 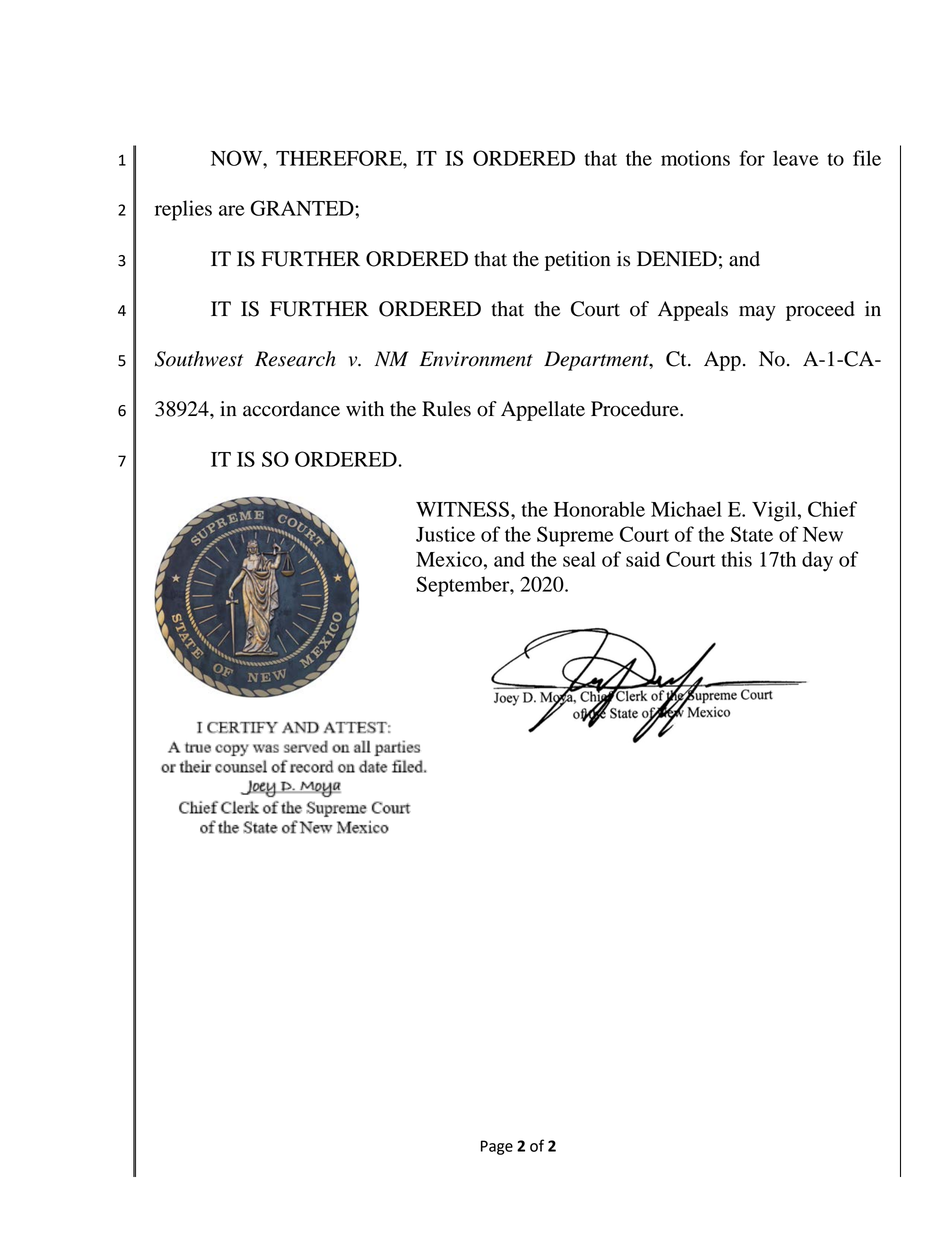 I want to click on Mexico, so click(x=449, y=559).
